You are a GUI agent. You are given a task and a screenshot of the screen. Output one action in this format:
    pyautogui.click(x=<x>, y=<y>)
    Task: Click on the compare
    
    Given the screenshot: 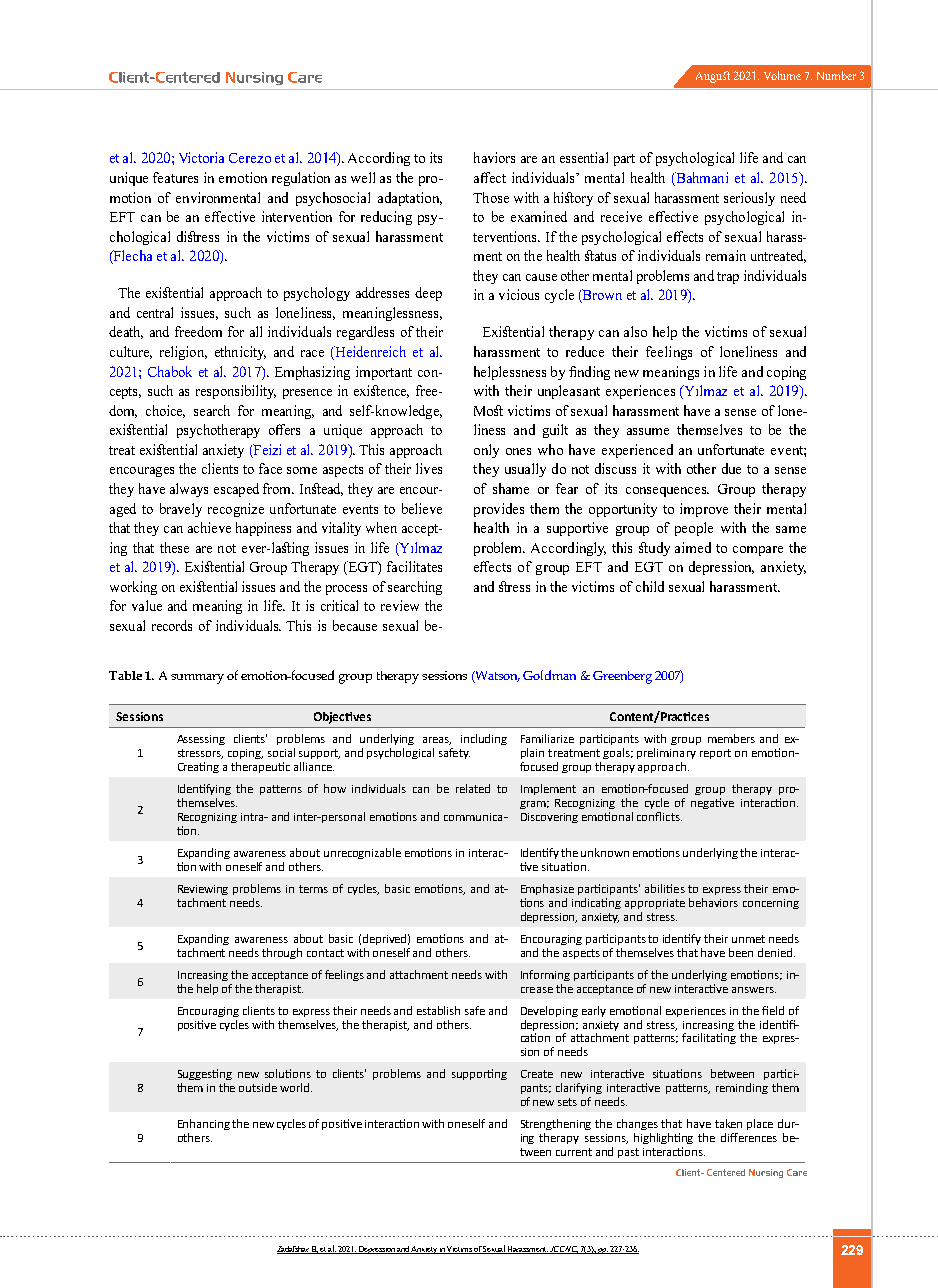 What is the action you would take?
    pyautogui.click(x=758, y=551)
